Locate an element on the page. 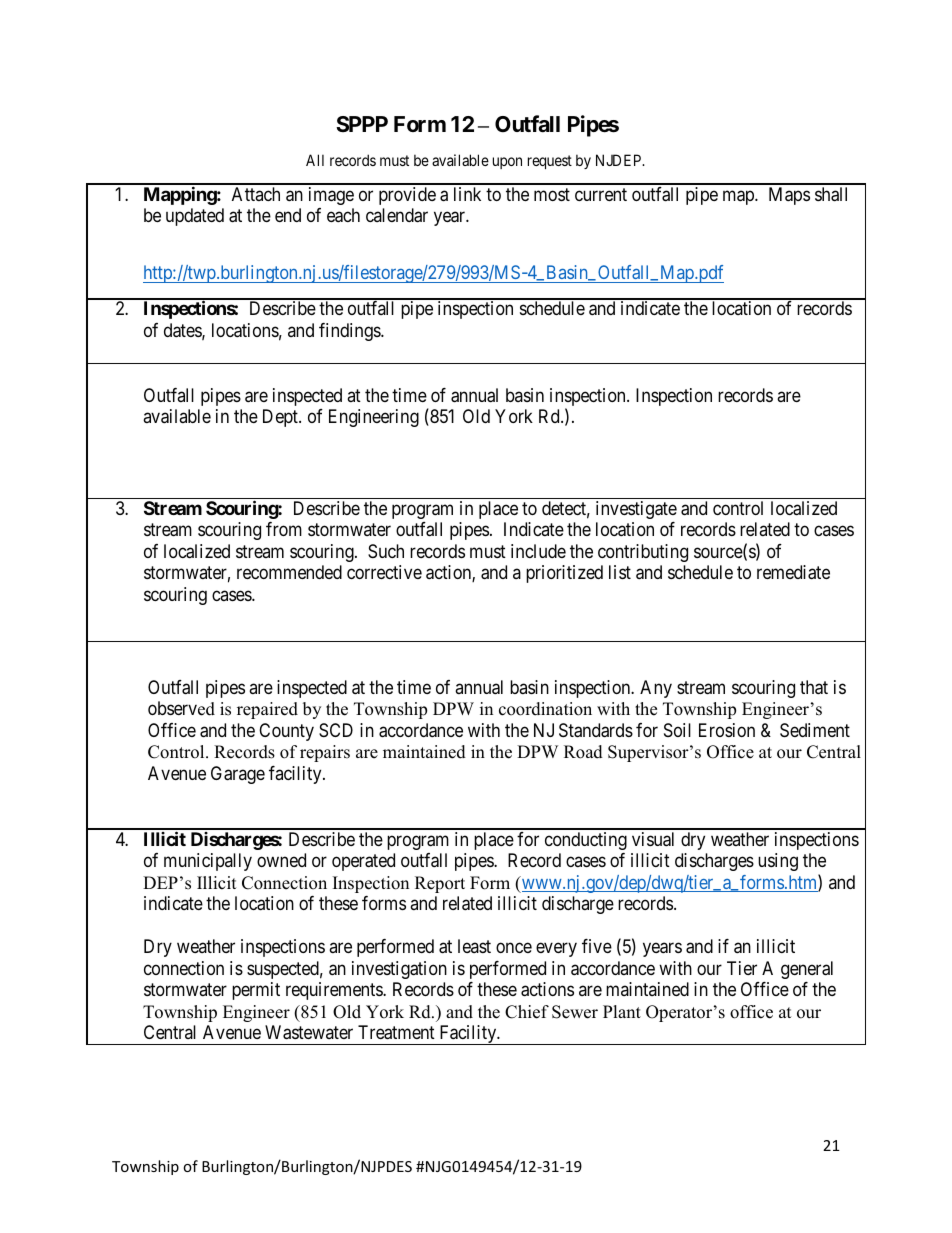 The height and width of the image is (1233, 952). coordination is located at coordinates (545, 709).
